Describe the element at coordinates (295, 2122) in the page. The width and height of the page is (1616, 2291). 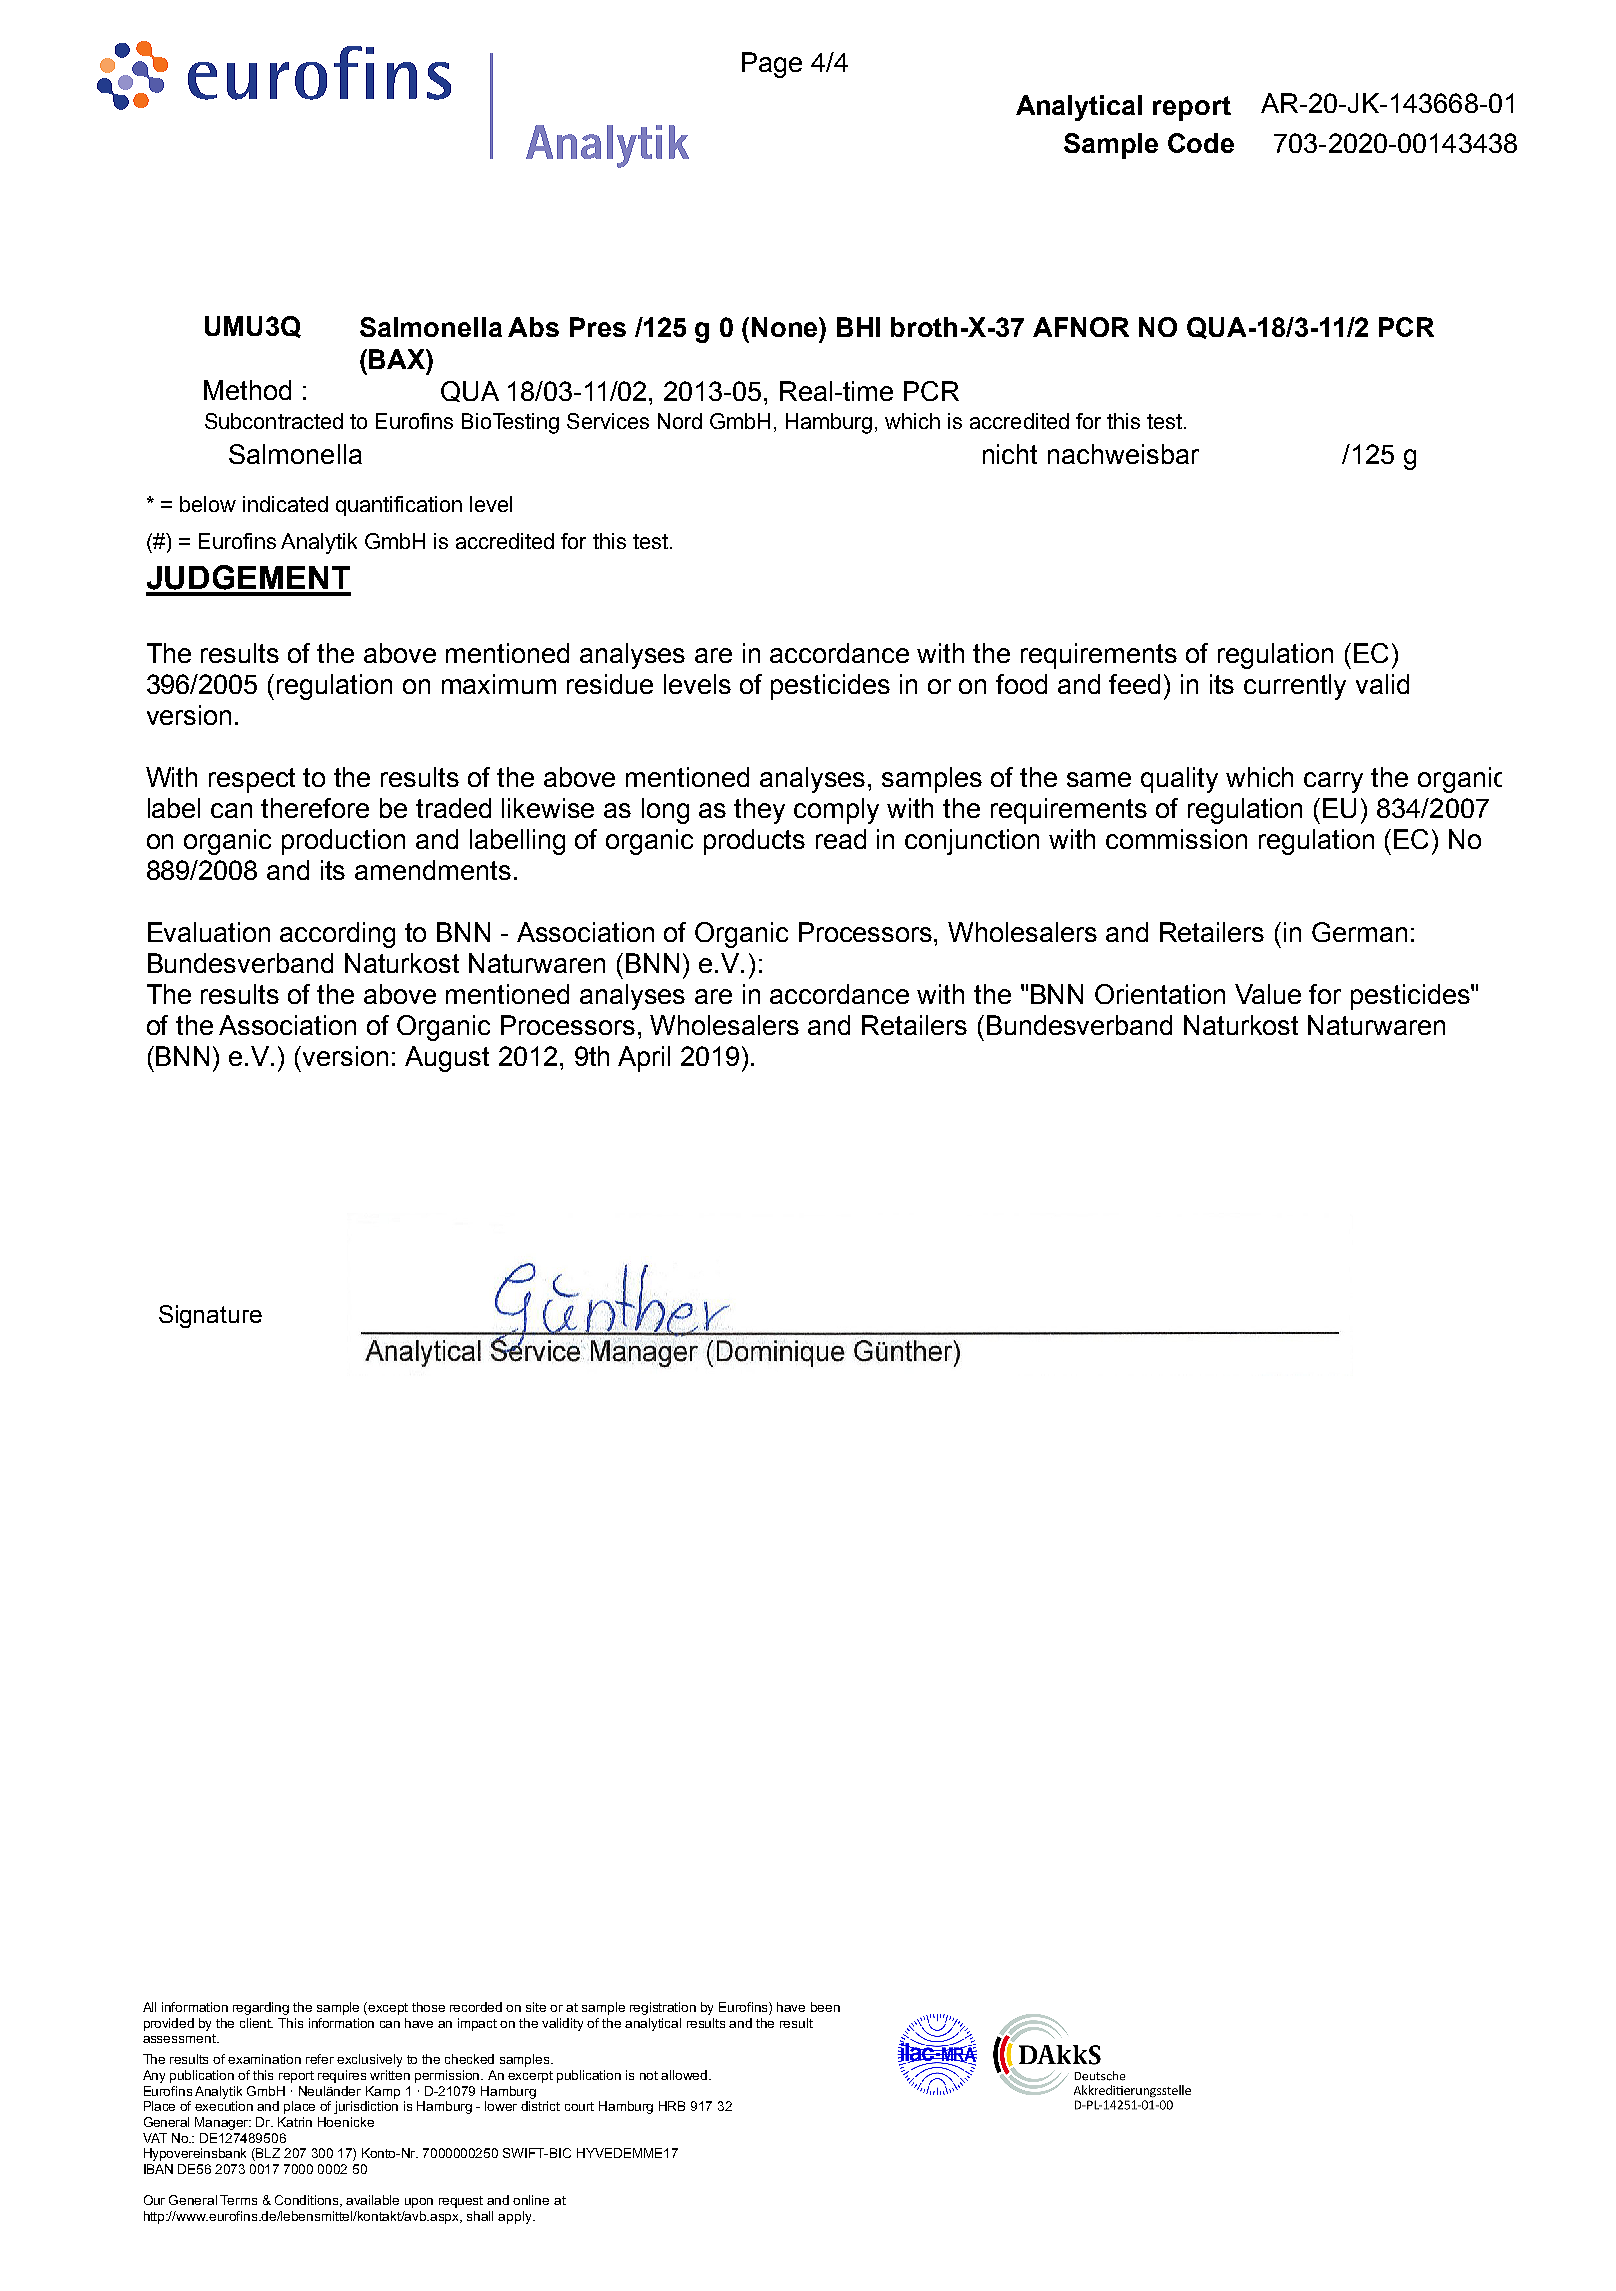
I see `Katrin` at that location.
